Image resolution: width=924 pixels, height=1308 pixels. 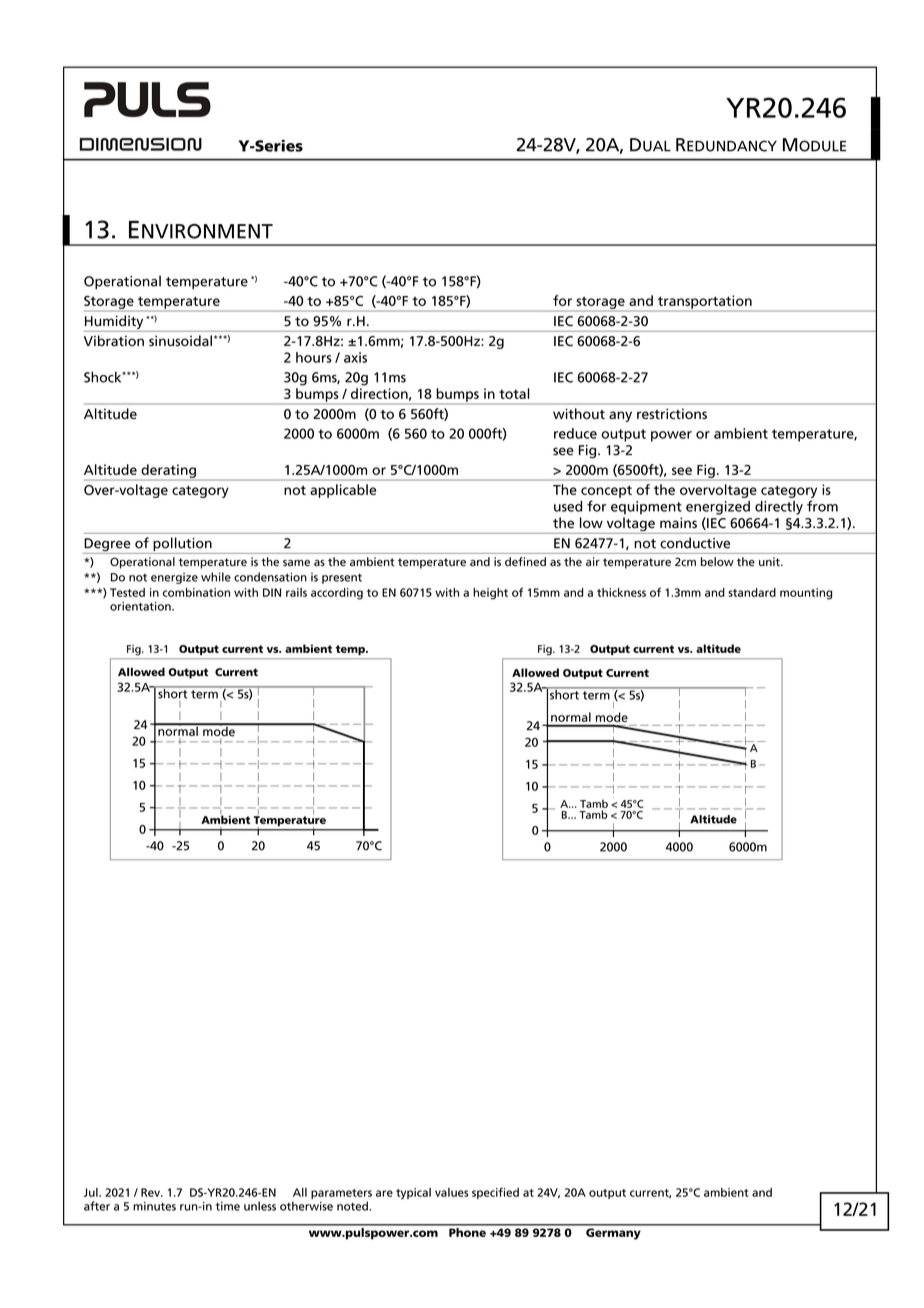 I want to click on Humidity, so click(x=115, y=323).
